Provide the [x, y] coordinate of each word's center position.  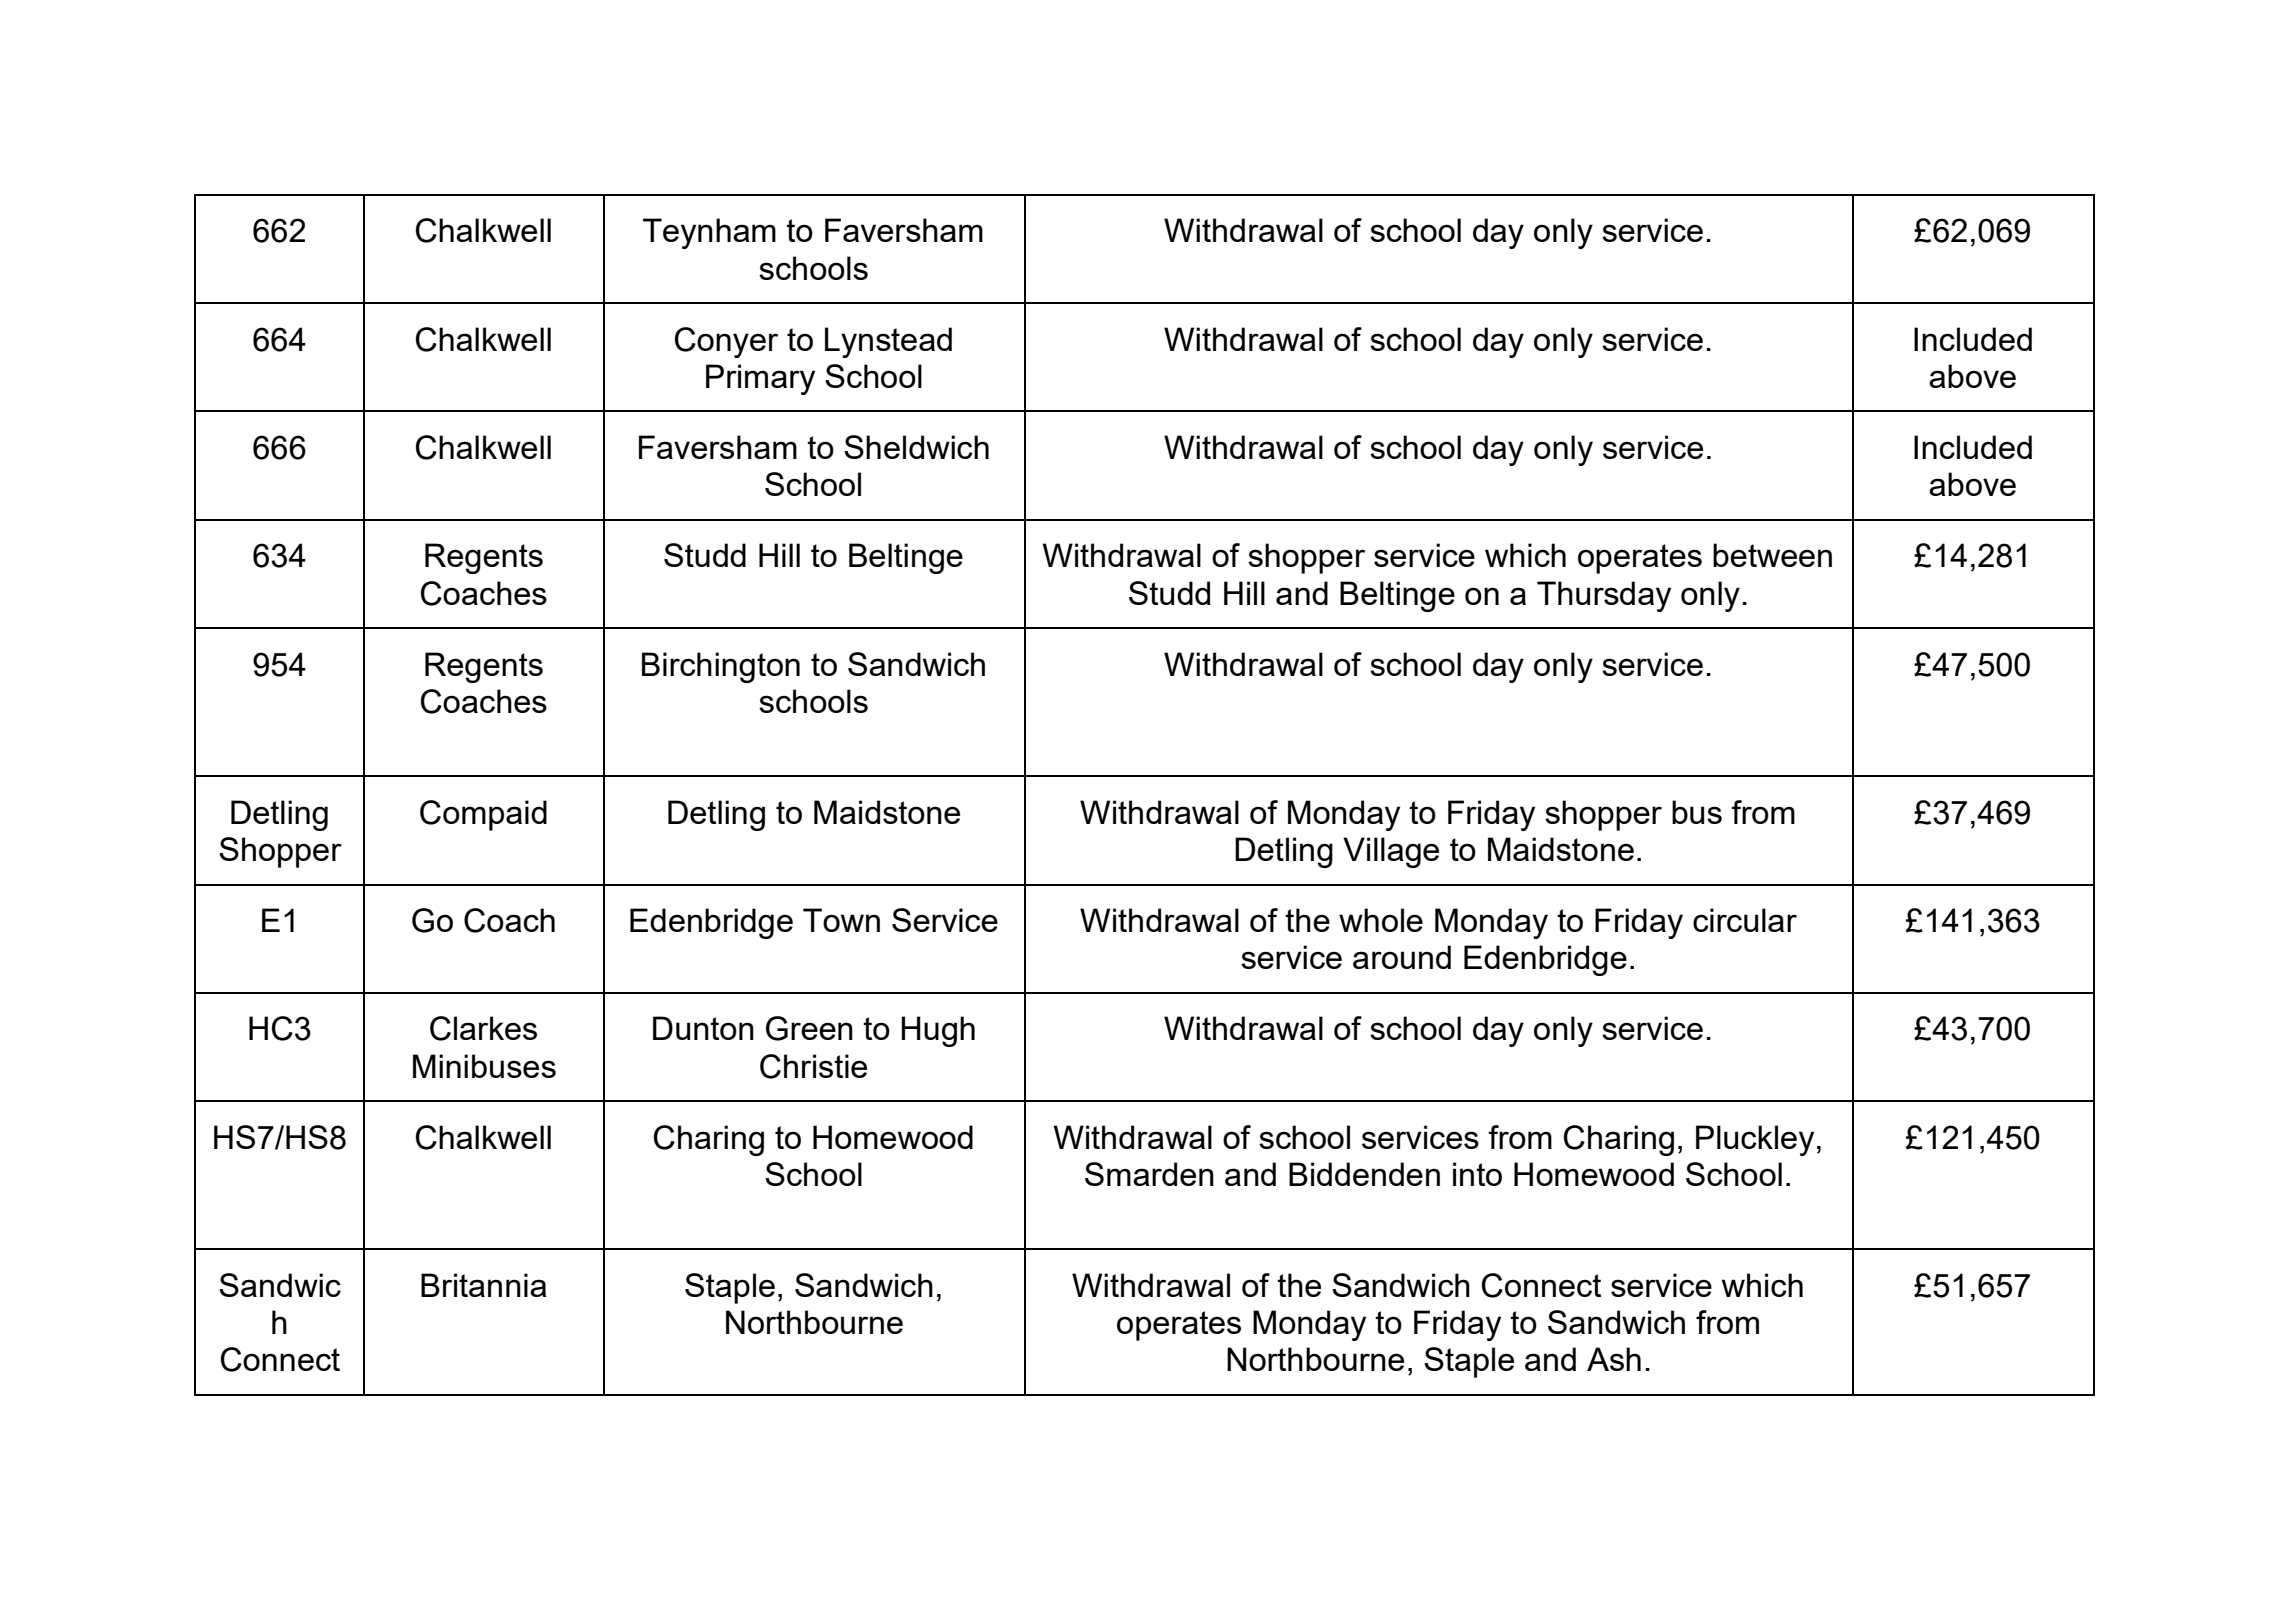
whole [1381, 920]
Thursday [1604, 596]
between [1772, 555]
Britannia [484, 1285]
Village [1391, 852]
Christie [813, 1066]
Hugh [938, 1031]
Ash [1614, 1359]
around [1402, 957]
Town [841, 920]
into [1477, 1174]
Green [809, 1028]
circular [1745, 920]
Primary [760, 379]
